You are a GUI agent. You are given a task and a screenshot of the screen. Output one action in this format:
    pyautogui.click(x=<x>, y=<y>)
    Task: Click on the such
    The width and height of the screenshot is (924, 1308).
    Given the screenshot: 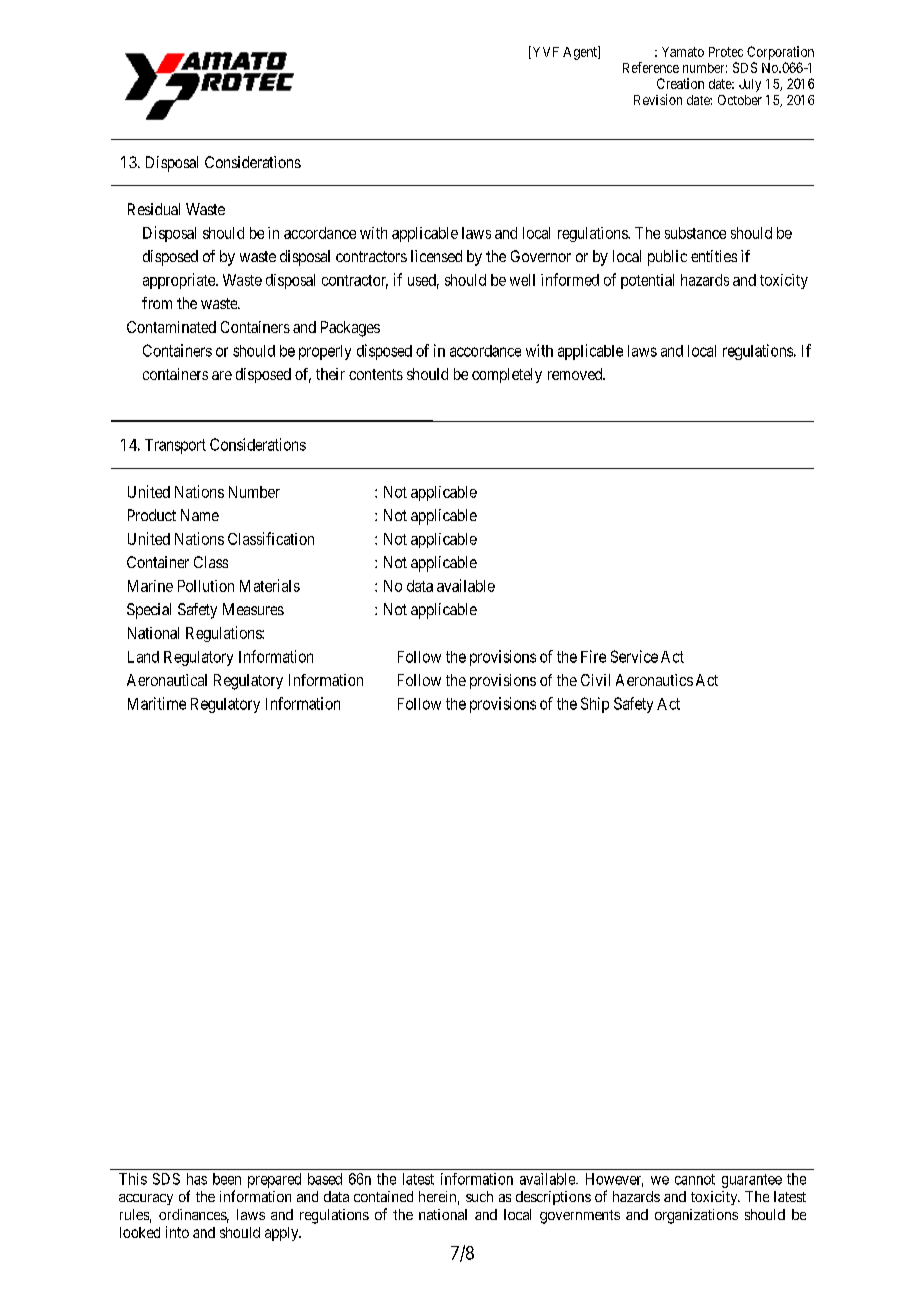 What is the action you would take?
    pyautogui.click(x=479, y=1196)
